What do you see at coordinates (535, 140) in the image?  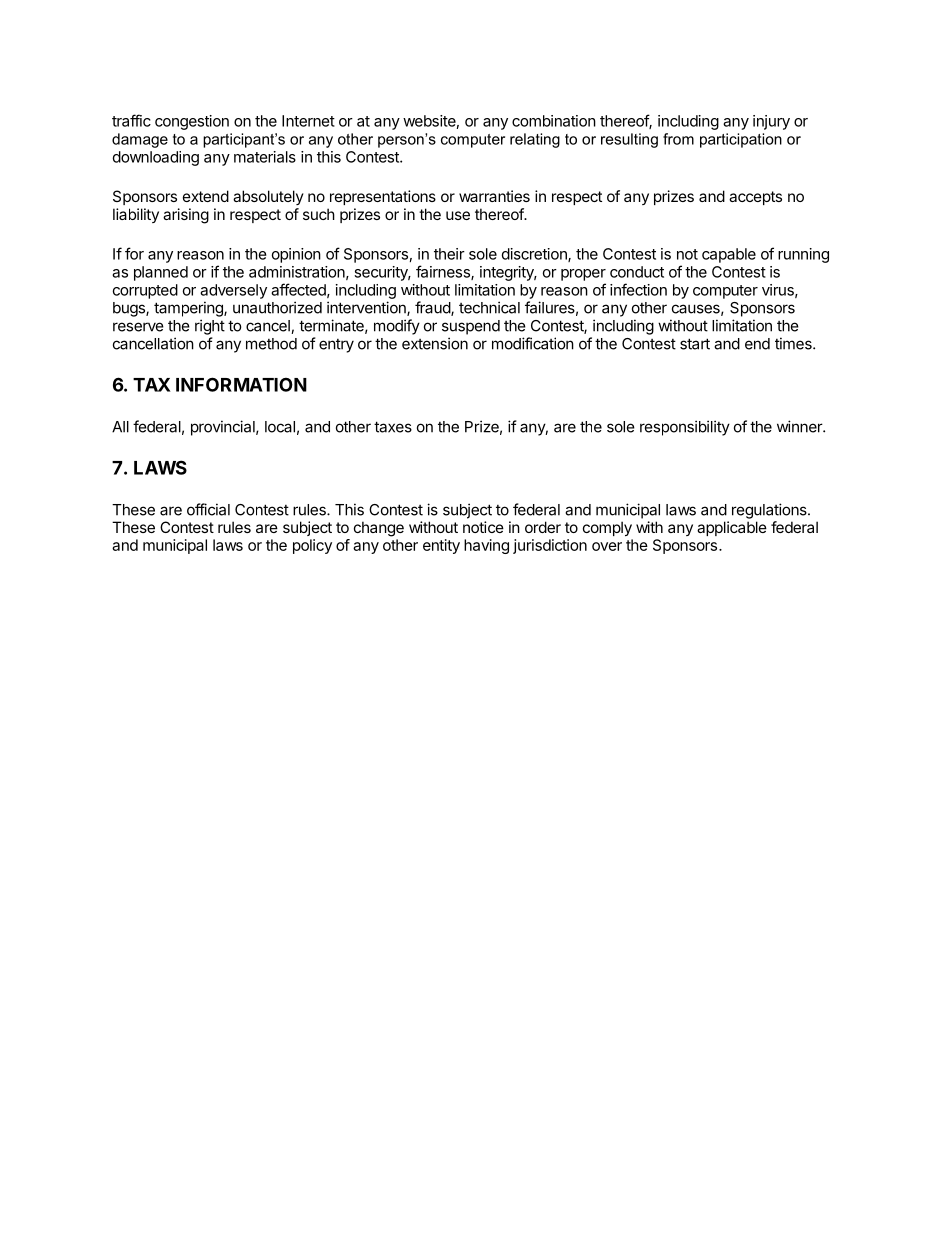 I see `relating` at bounding box center [535, 140].
